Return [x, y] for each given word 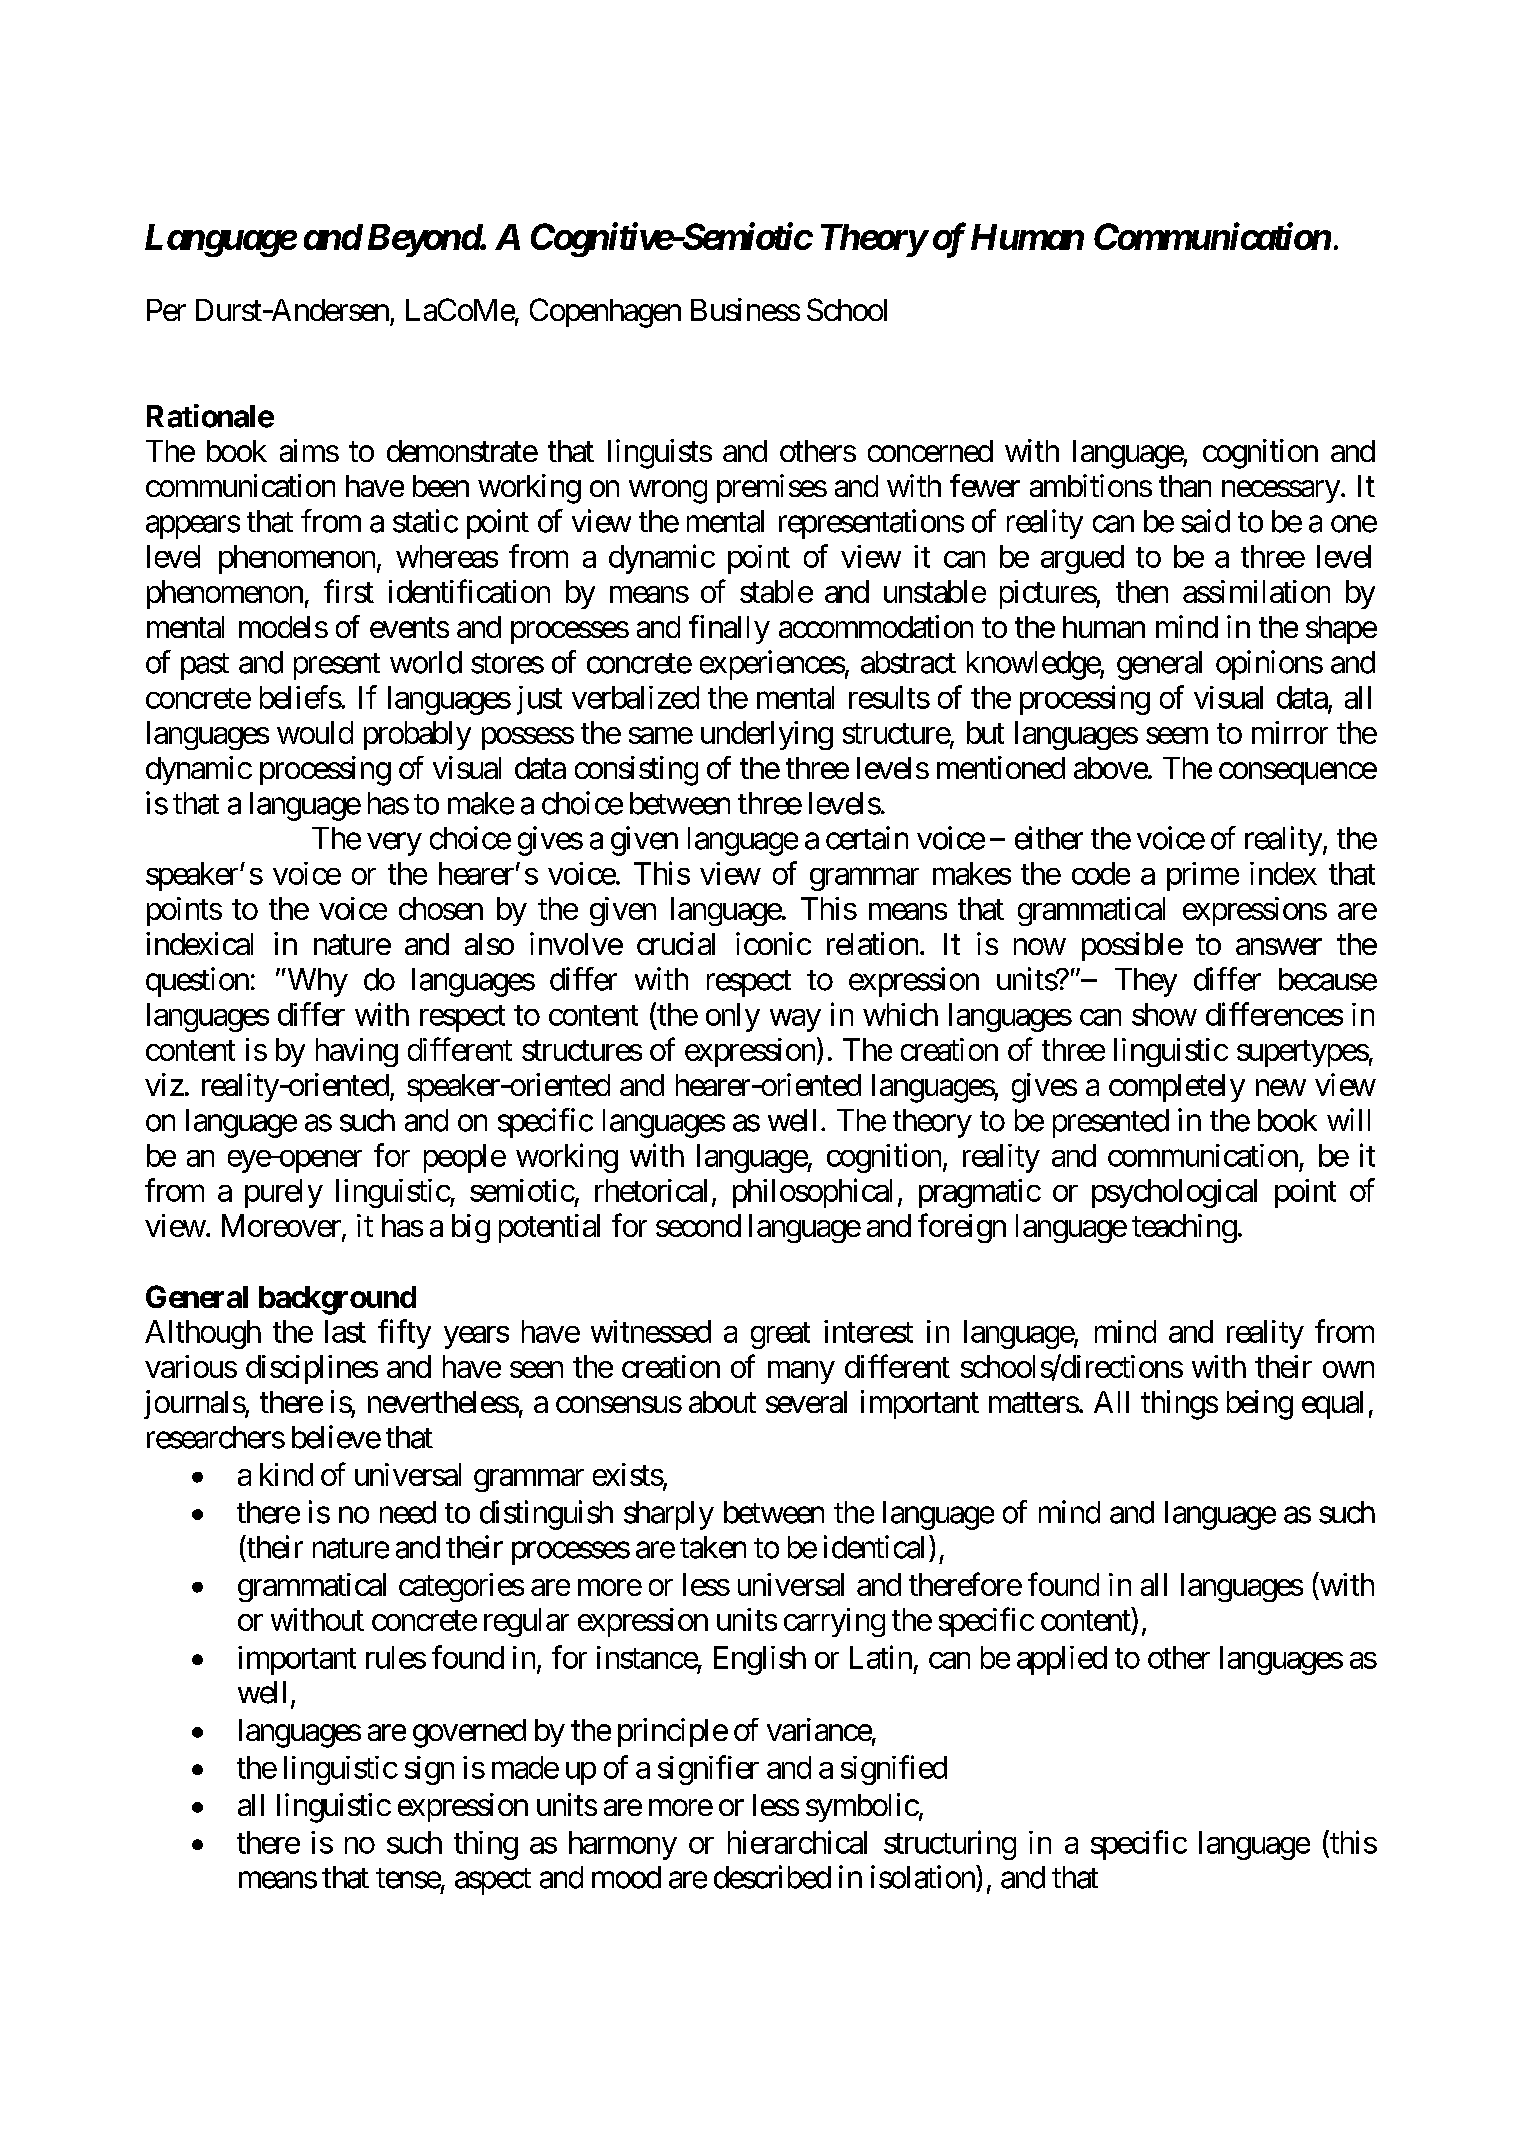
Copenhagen [605, 313]
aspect [493, 1881]
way [795, 1020]
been [441, 486]
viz [164, 1084]
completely [1177, 1088]
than [1185, 486]
